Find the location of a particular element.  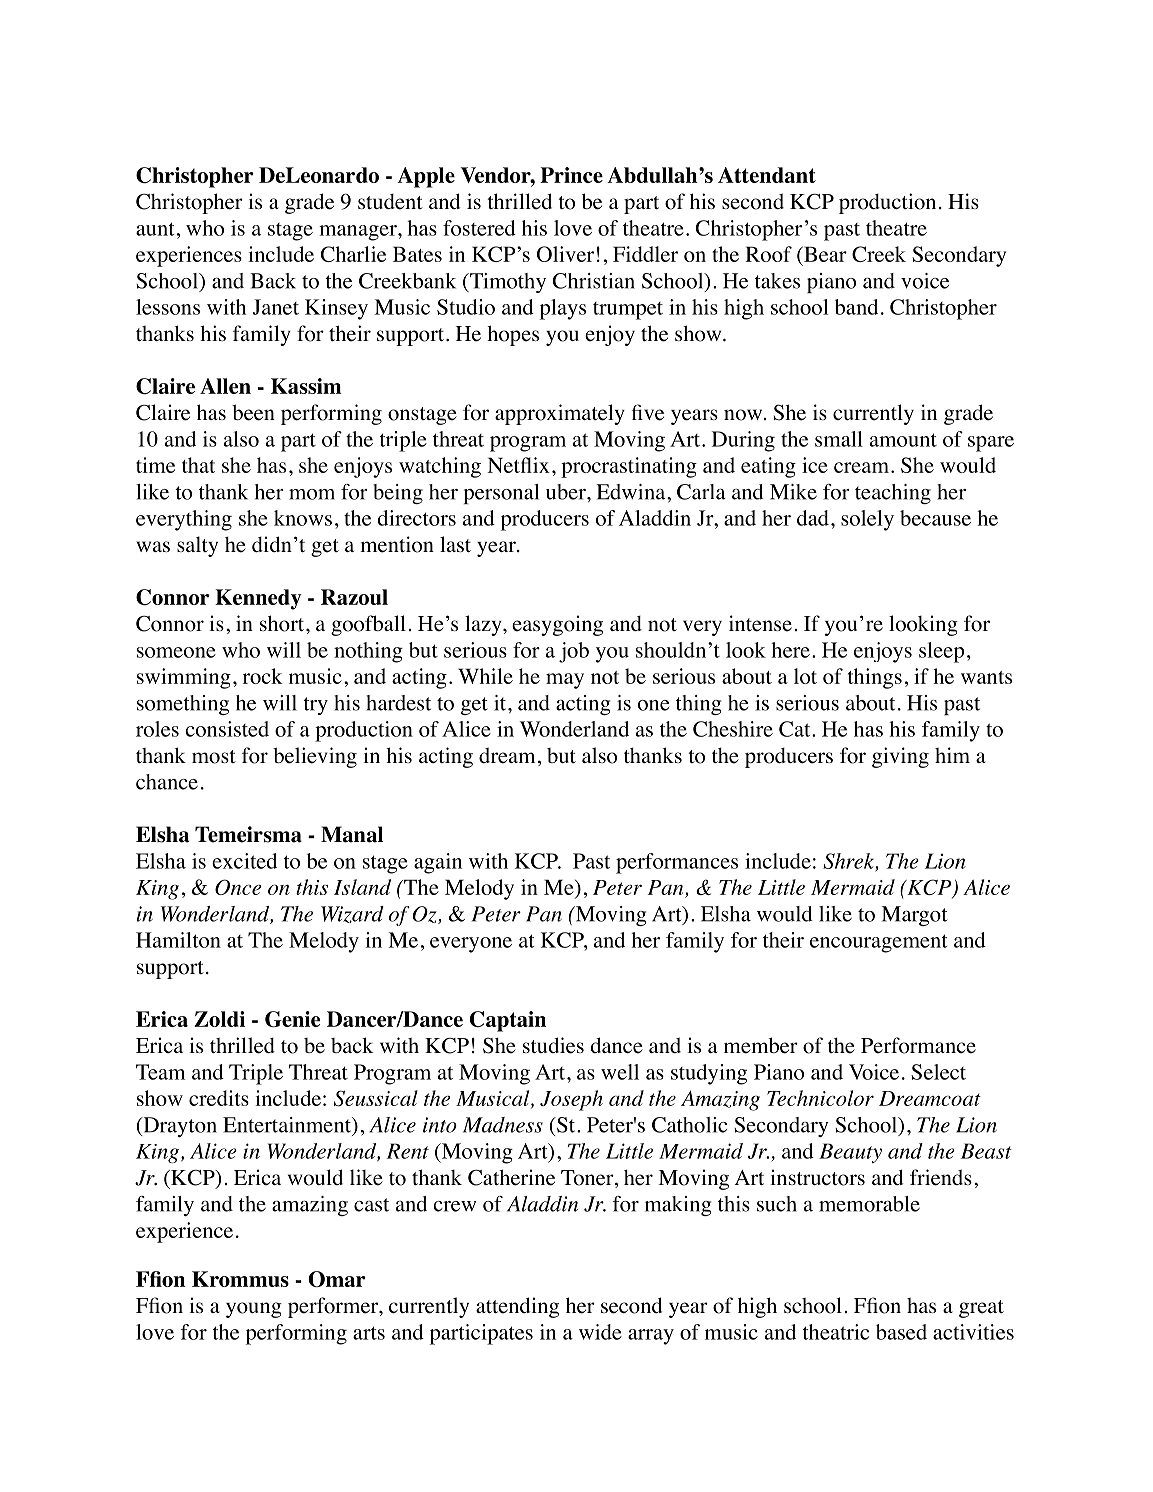

uber is located at coordinates (567, 492).
